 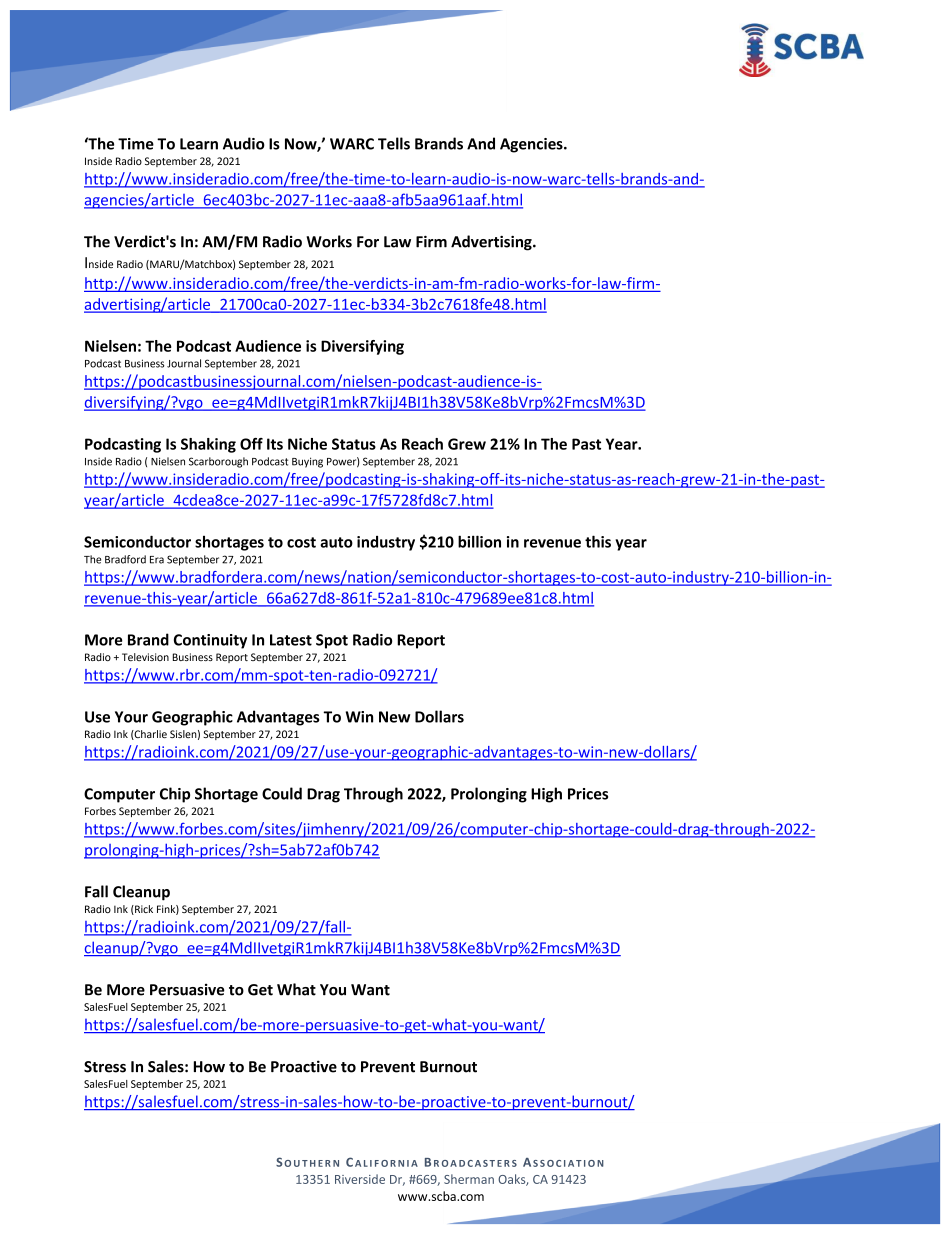 What do you see at coordinates (145, 657) in the screenshot?
I see `Television` at bounding box center [145, 657].
